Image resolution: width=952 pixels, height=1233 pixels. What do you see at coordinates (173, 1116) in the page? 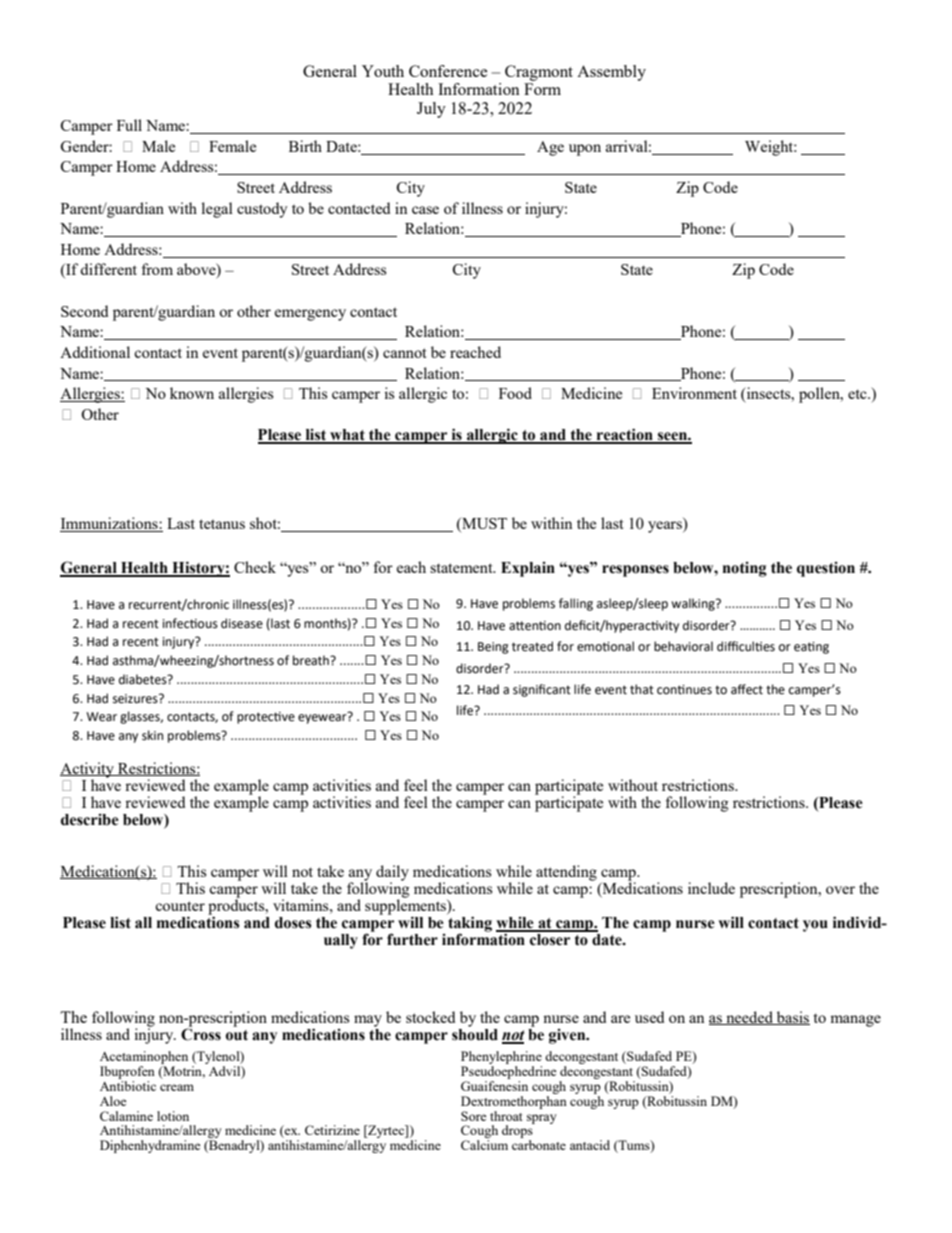
I see `lotion` at bounding box center [173, 1116].
